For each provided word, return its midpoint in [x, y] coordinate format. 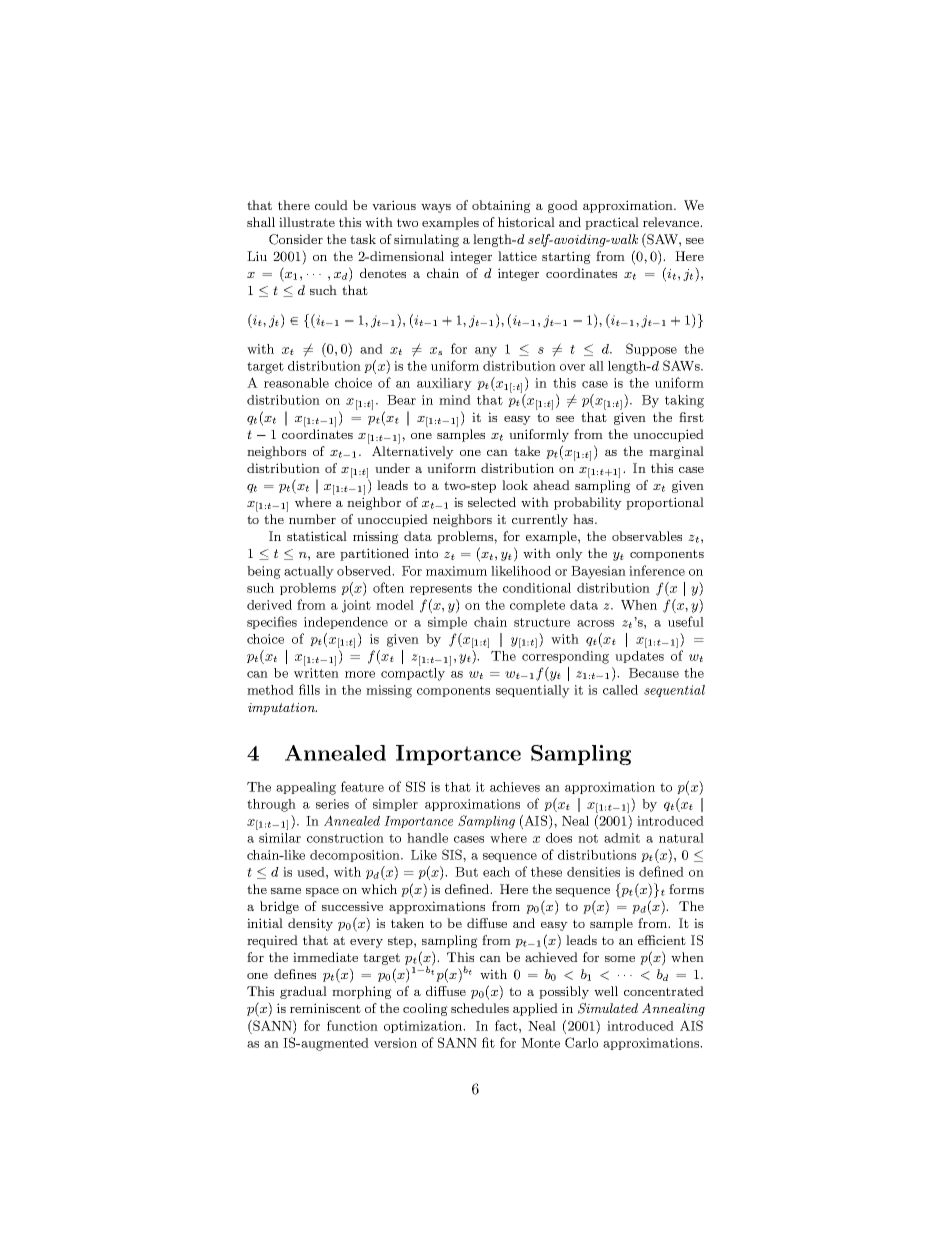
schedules [480, 1008]
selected [492, 502]
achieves [515, 787]
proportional [665, 503]
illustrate [307, 222]
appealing [306, 788]
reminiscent [325, 1008]
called [620, 690]
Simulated [608, 1008]
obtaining [501, 206]
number [312, 519]
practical [612, 223]
